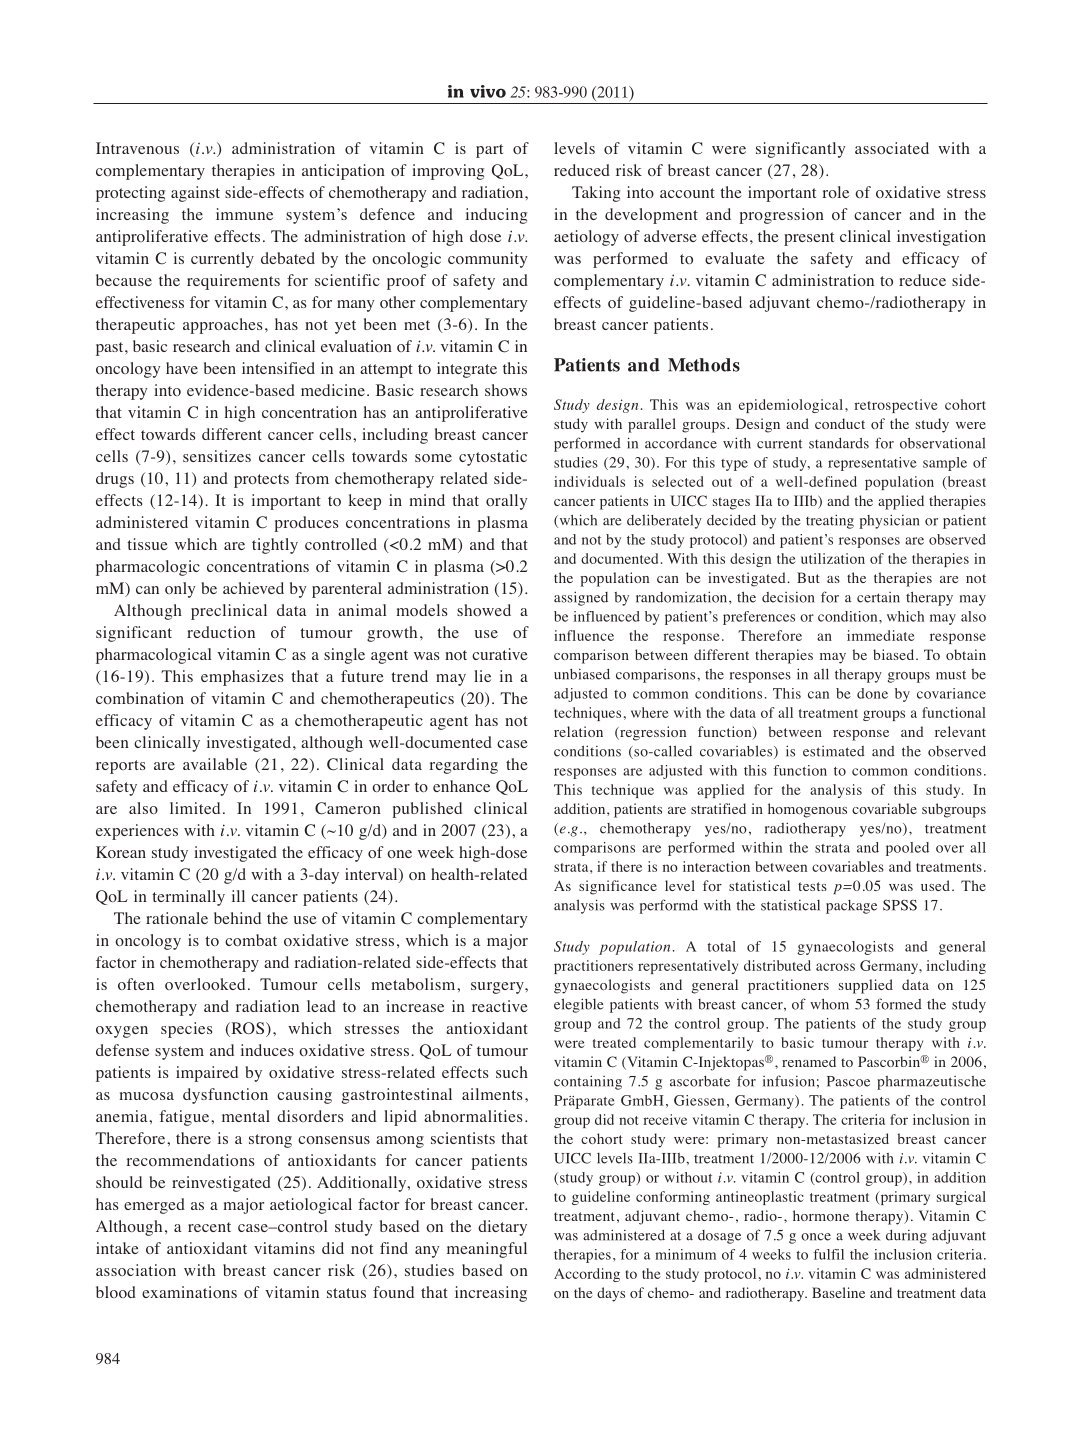 Image resolution: width=1092 pixels, height=1455 pixels. What do you see at coordinates (137, 148) in the page?
I see `Intravenous` at bounding box center [137, 148].
